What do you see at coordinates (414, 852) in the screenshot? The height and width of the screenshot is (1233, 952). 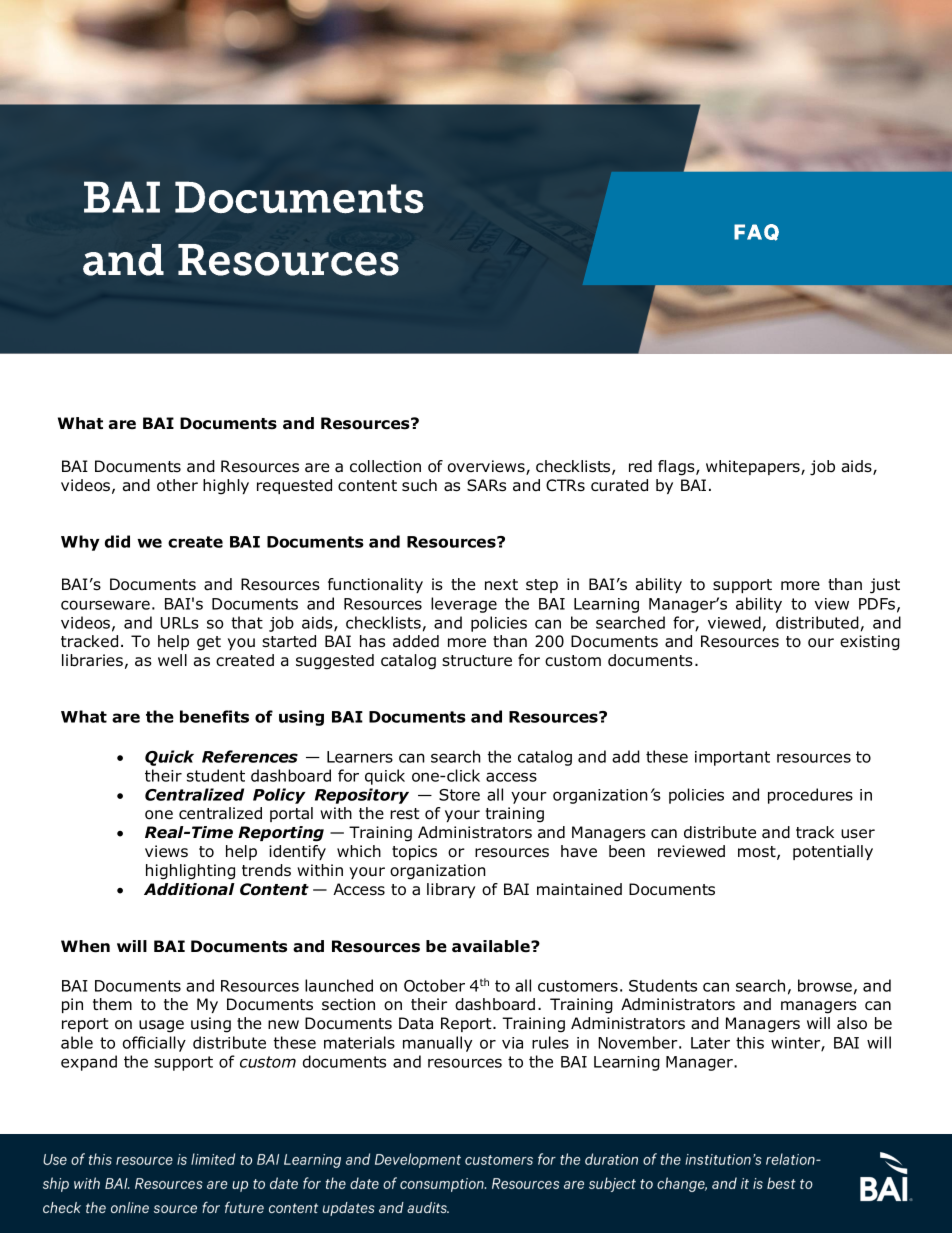 I see `topics` at bounding box center [414, 852].
